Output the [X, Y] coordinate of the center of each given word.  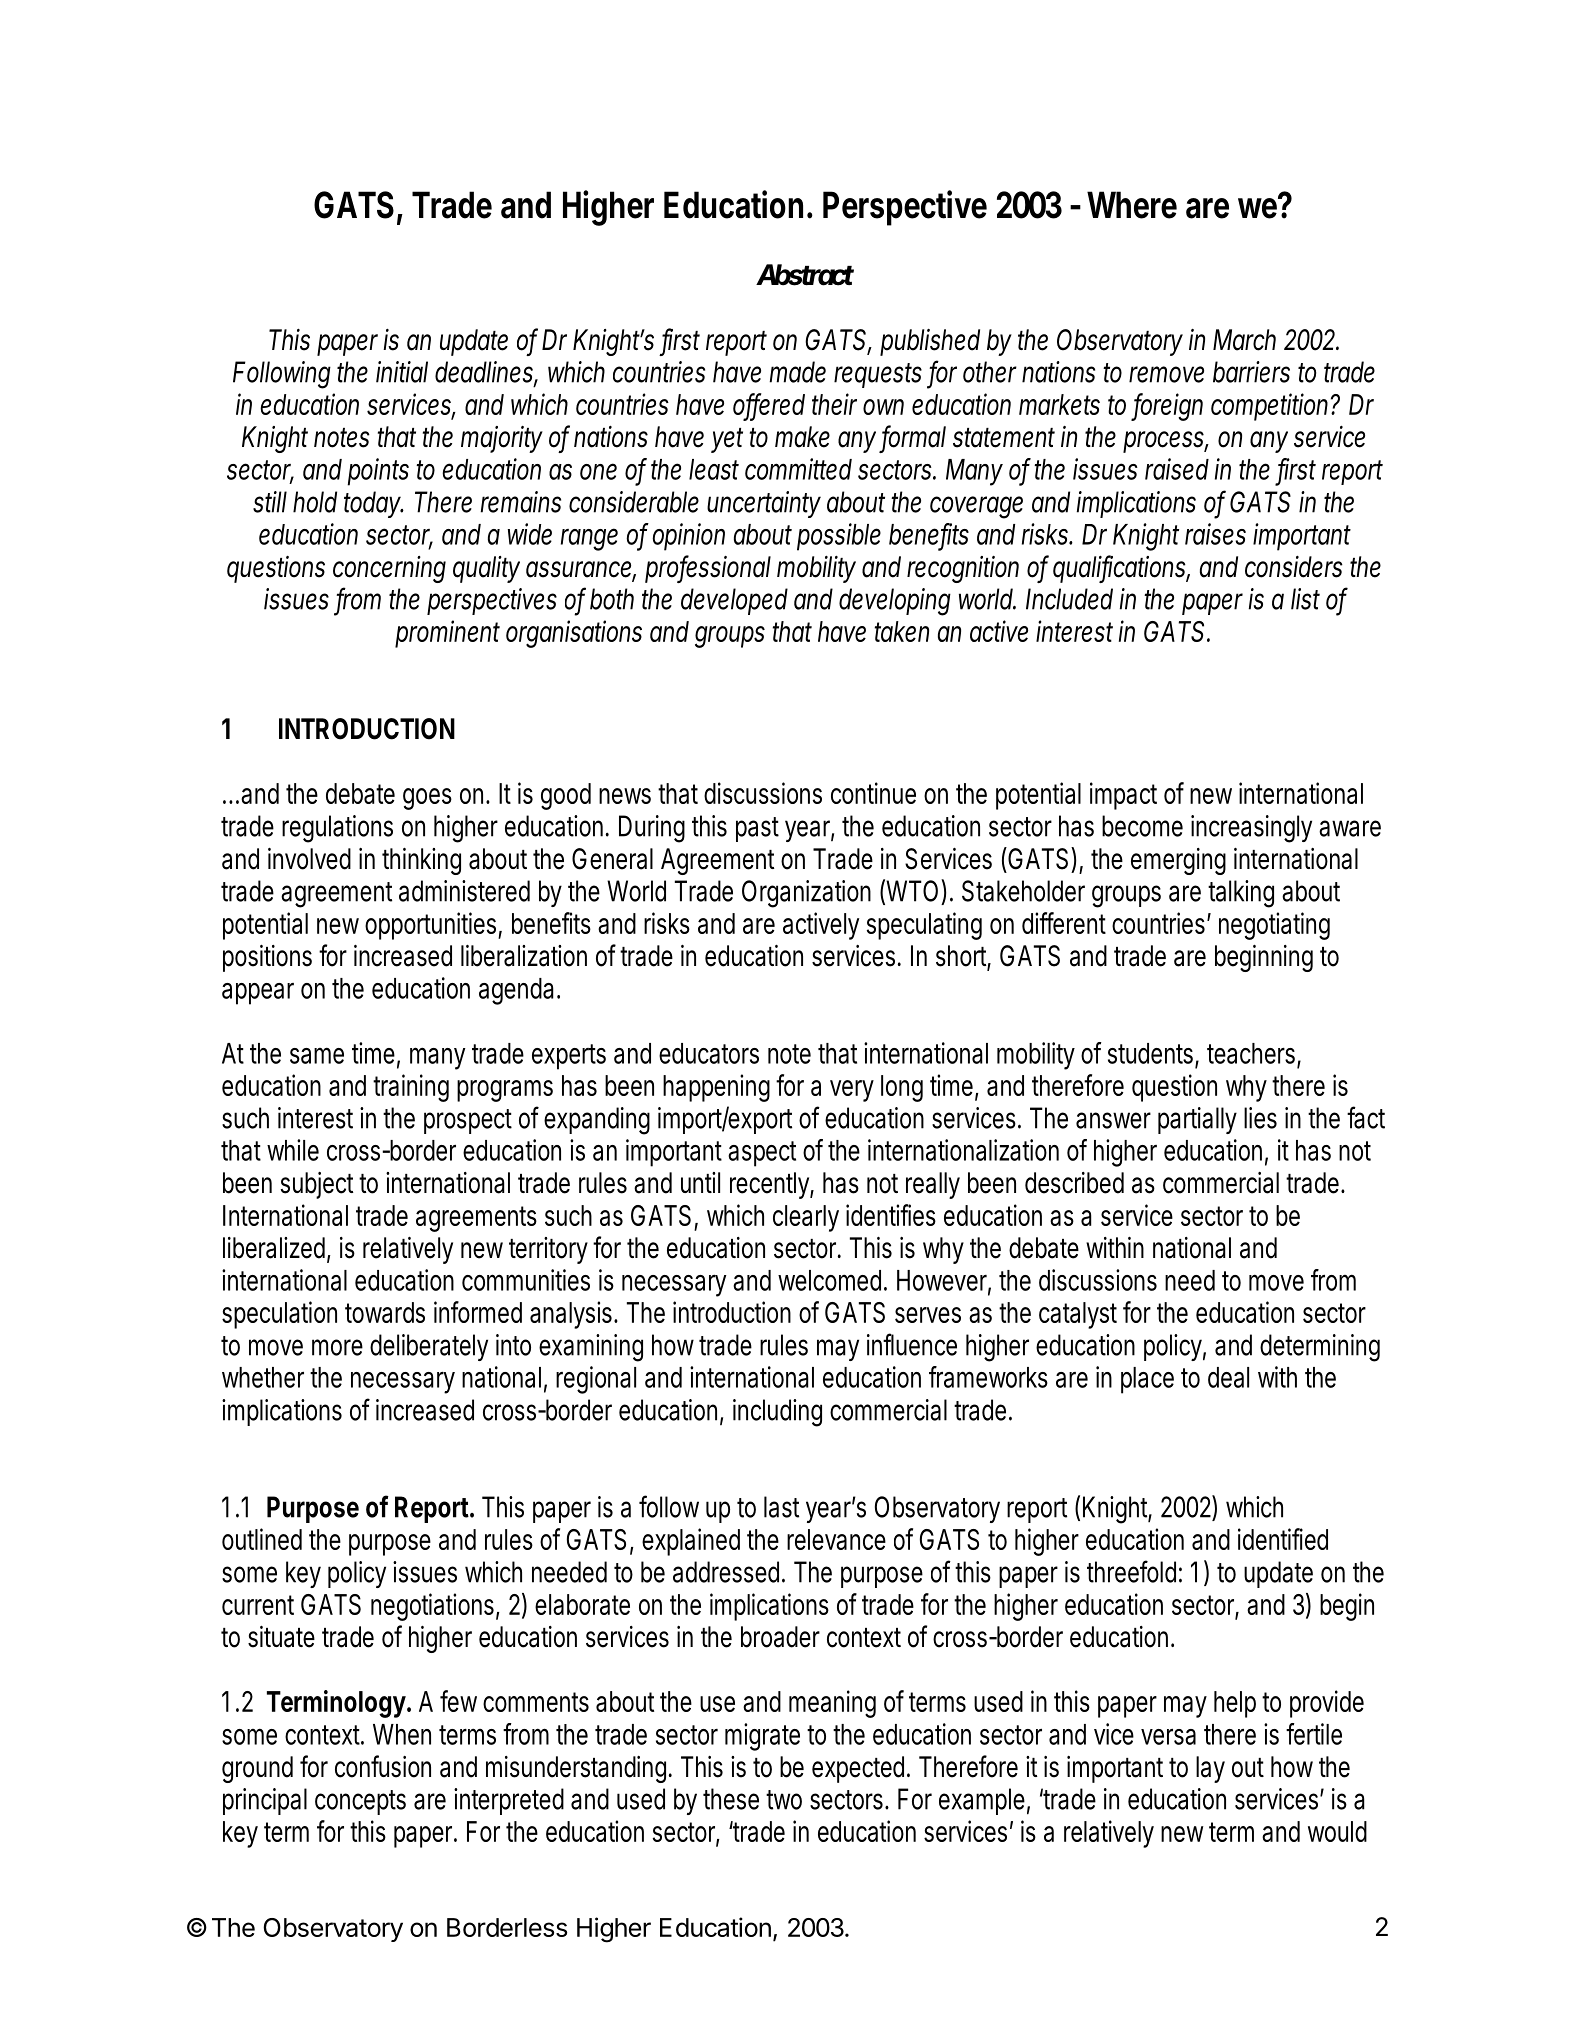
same [317, 1055]
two [784, 1800]
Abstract [805, 275]
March [1244, 340]
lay [1210, 1769]
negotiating [1274, 926]
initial [402, 372]
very [852, 1091]
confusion [383, 1766]
